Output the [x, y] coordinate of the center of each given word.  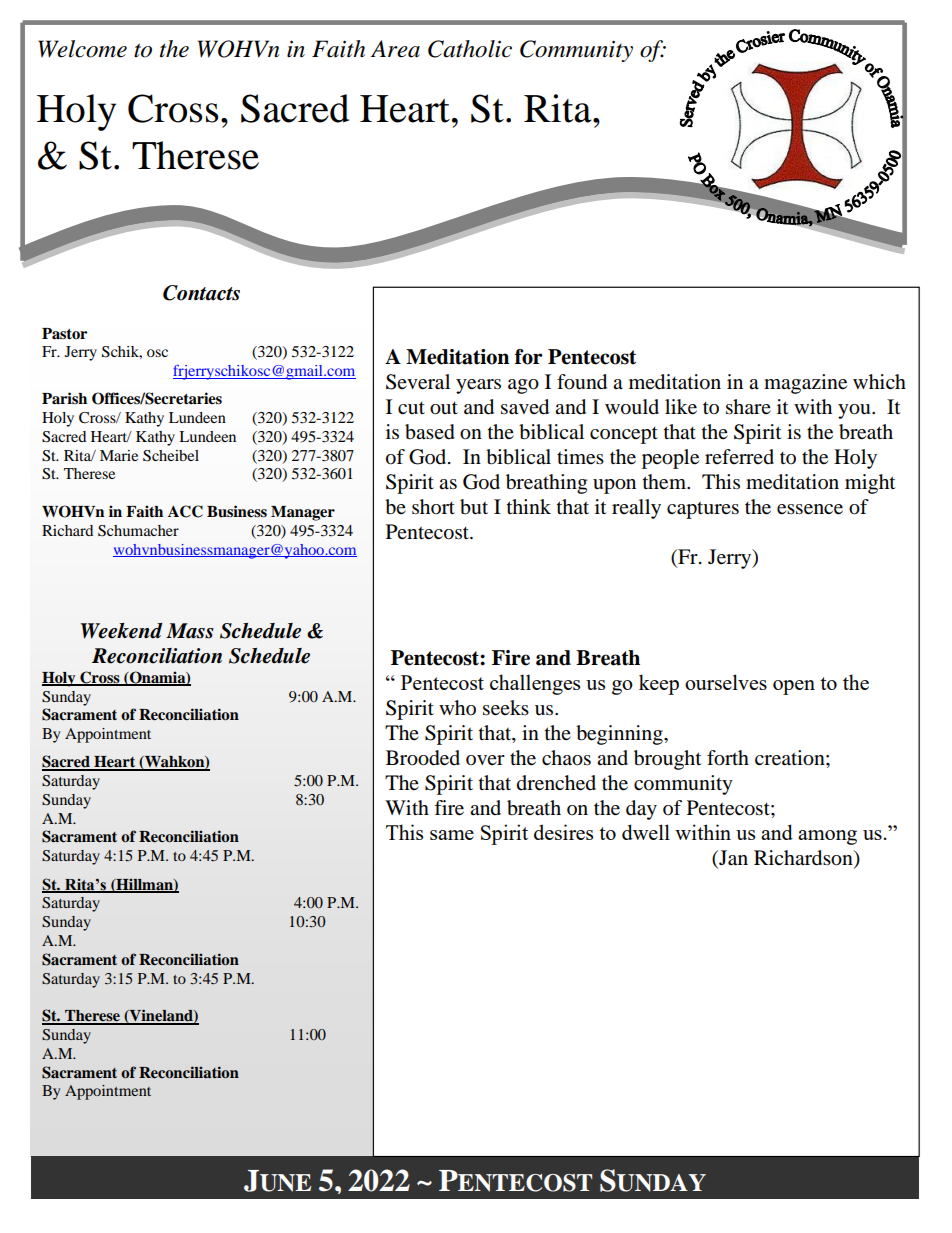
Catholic [470, 49]
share [748, 407]
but [474, 507]
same [452, 835]
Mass [190, 631]
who [457, 708]
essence [810, 509]
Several [418, 382]
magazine [805, 384]
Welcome [82, 49]
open [794, 687]
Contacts [201, 293]
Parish [64, 398]
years [478, 386]
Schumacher [138, 531]
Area [395, 49]
